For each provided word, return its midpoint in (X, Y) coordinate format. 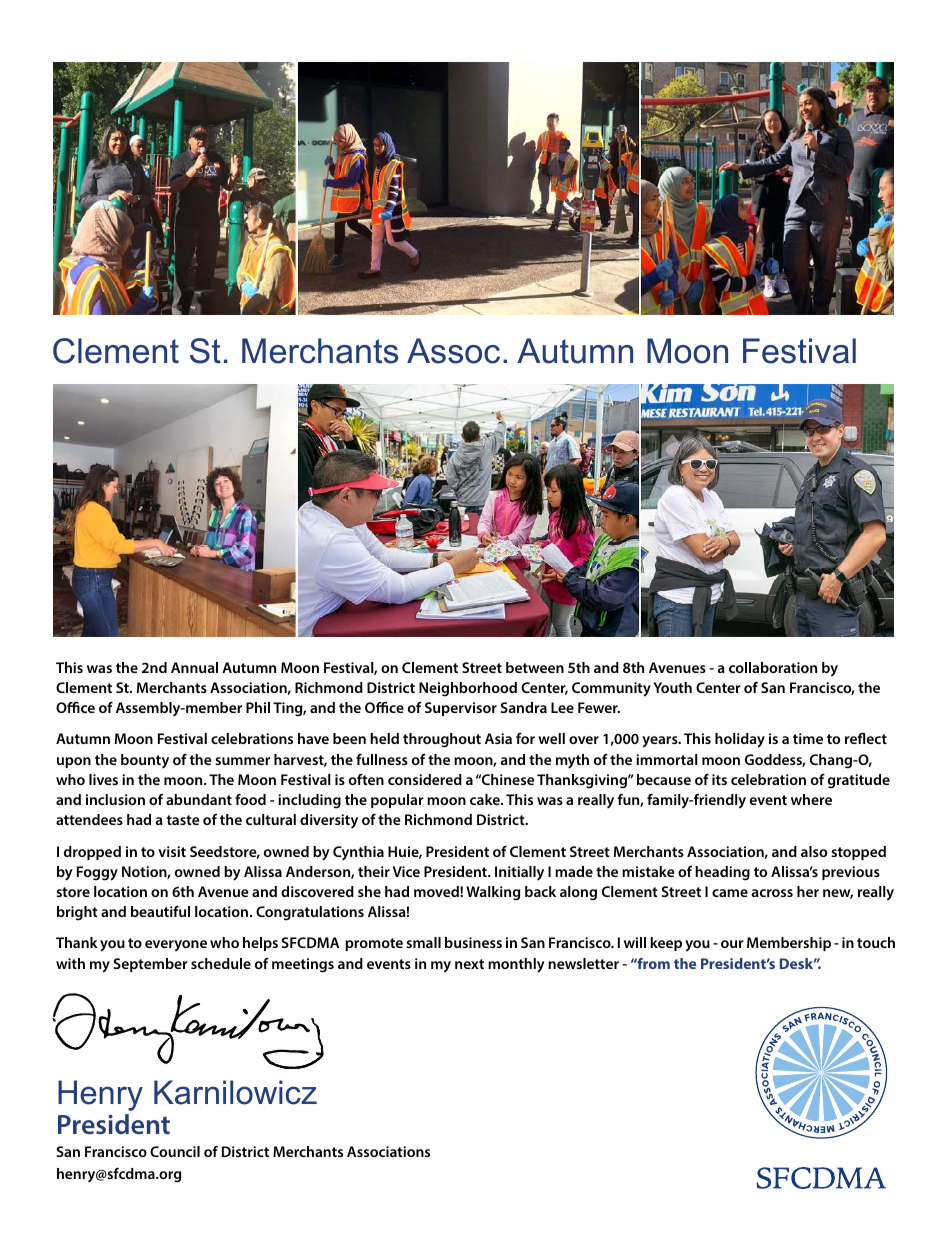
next (469, 964)
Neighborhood (468, 689)
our (732, 944)
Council (175, 1151)
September (151, 965)
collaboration (773, 667)
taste (183, 820)
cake (486, 799)
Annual (194, 667)
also (814, 851)
